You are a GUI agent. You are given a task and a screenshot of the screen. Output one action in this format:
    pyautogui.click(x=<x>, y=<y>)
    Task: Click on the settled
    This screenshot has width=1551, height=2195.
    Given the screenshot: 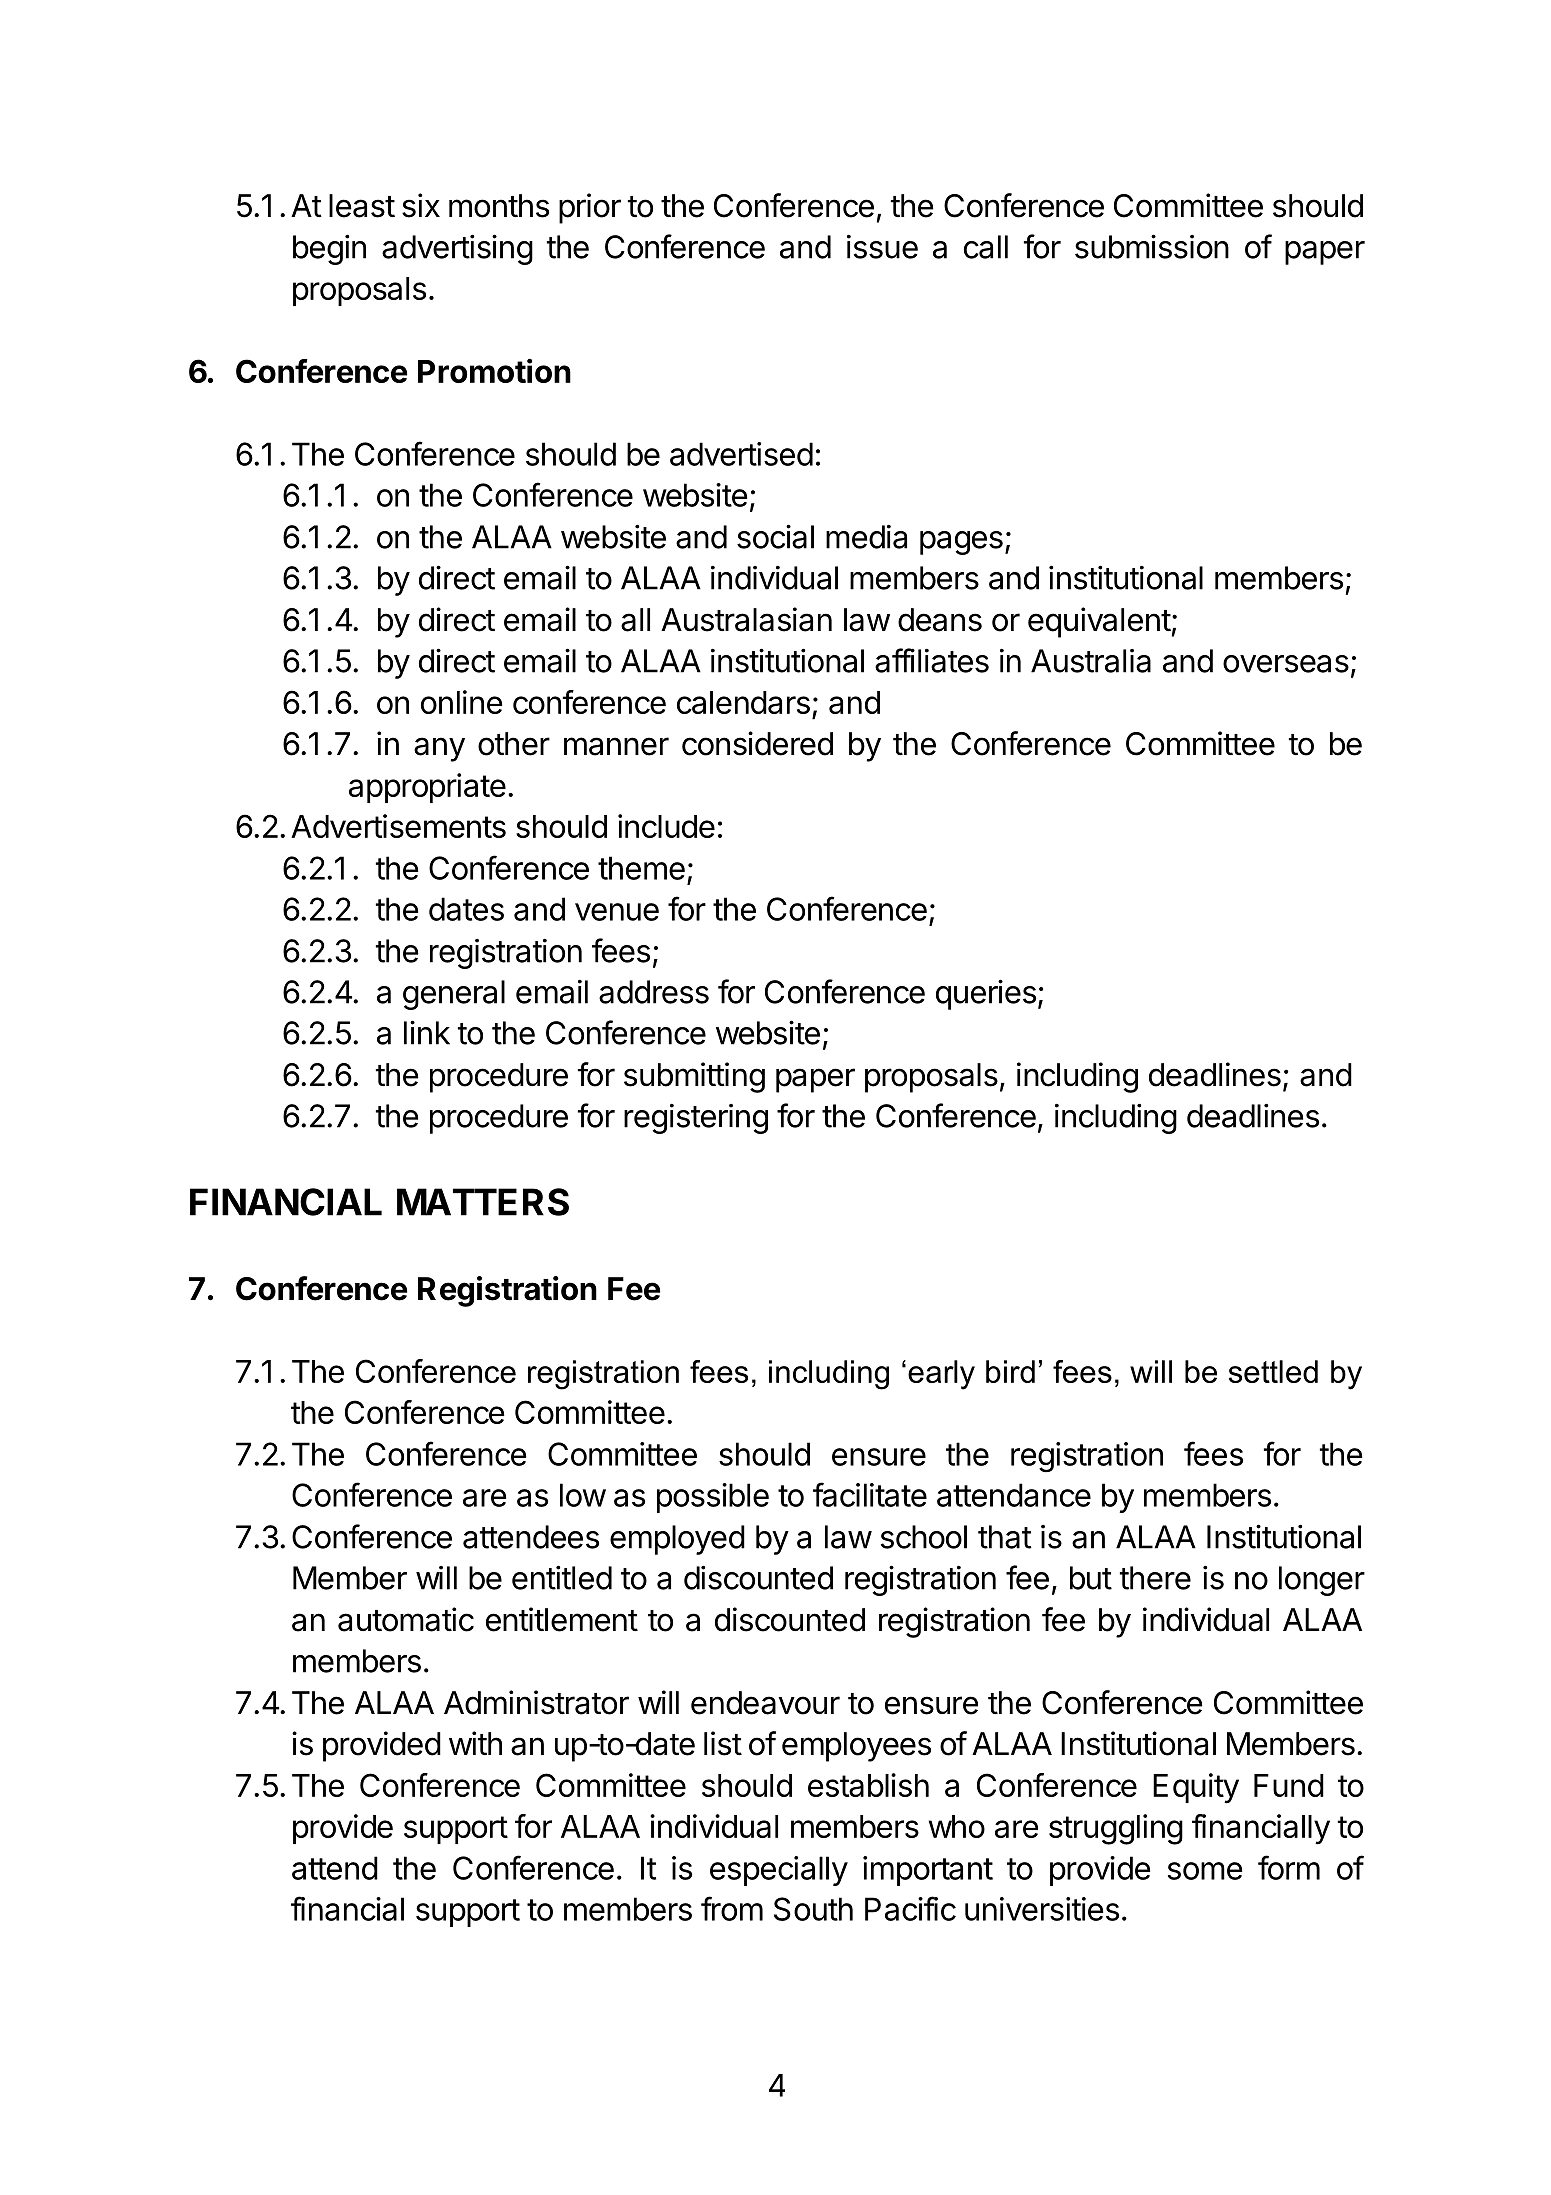 What is the action you would take?
    pyautogui.click(x=1273, y=1371)
